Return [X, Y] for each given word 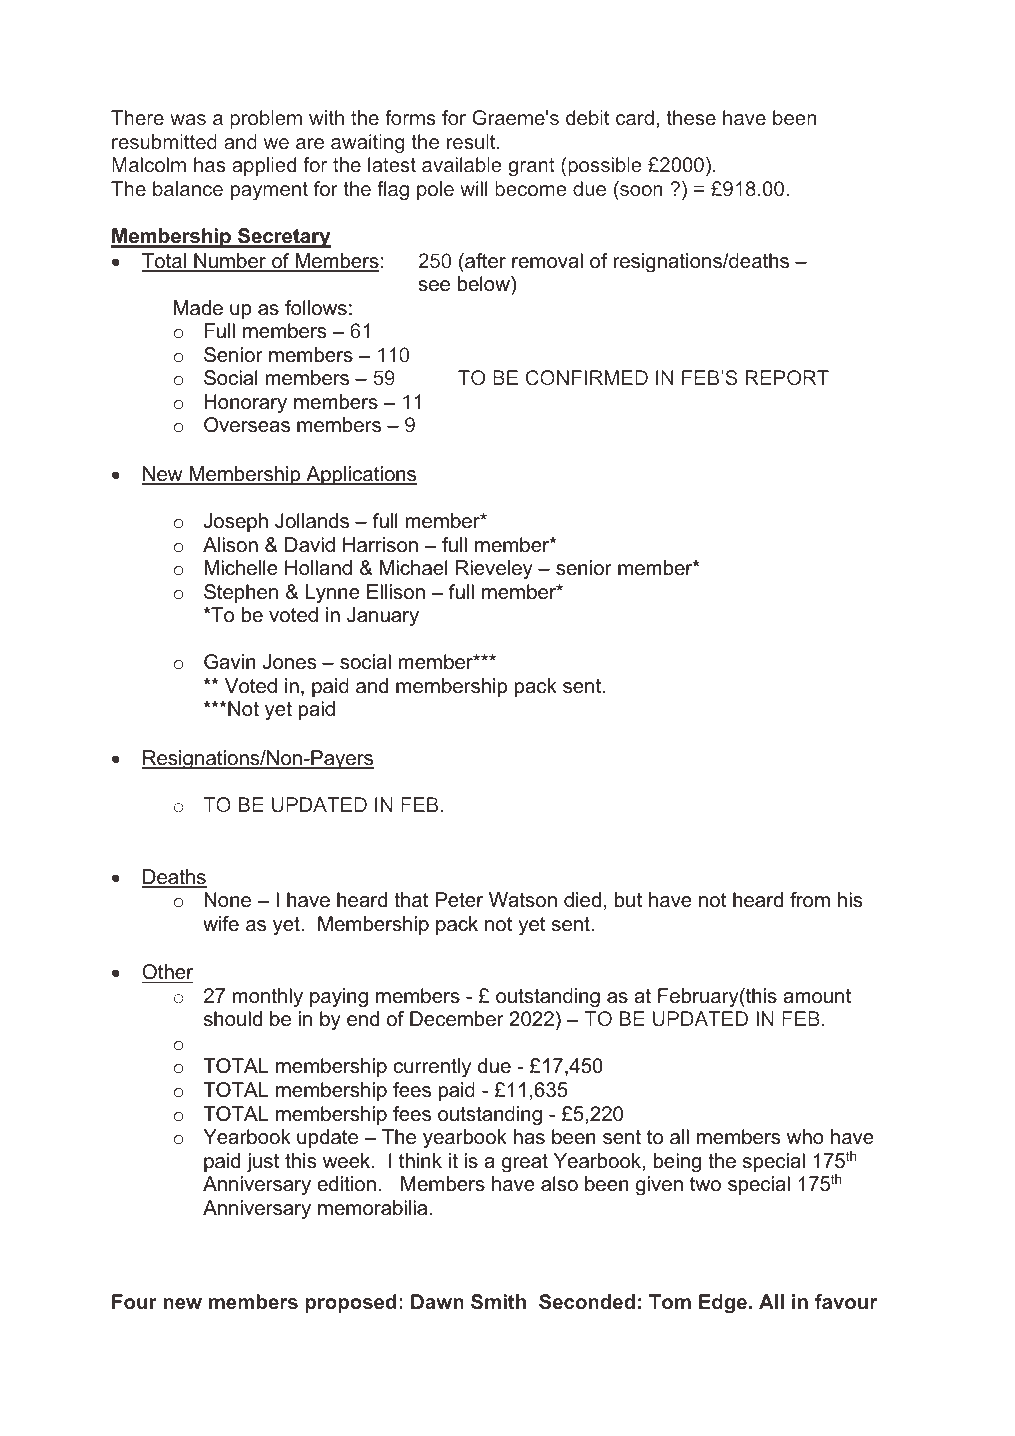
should [233, 1019]
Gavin [230, 662]
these [691, 117]
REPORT [787, 377]
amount [817, 996]
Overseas [247, 425]
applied [264, 166]
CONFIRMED [587, 377]
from [810, 900]
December [457, 1019]
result [472, 141]
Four [134, 1301]
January [383, 617]
